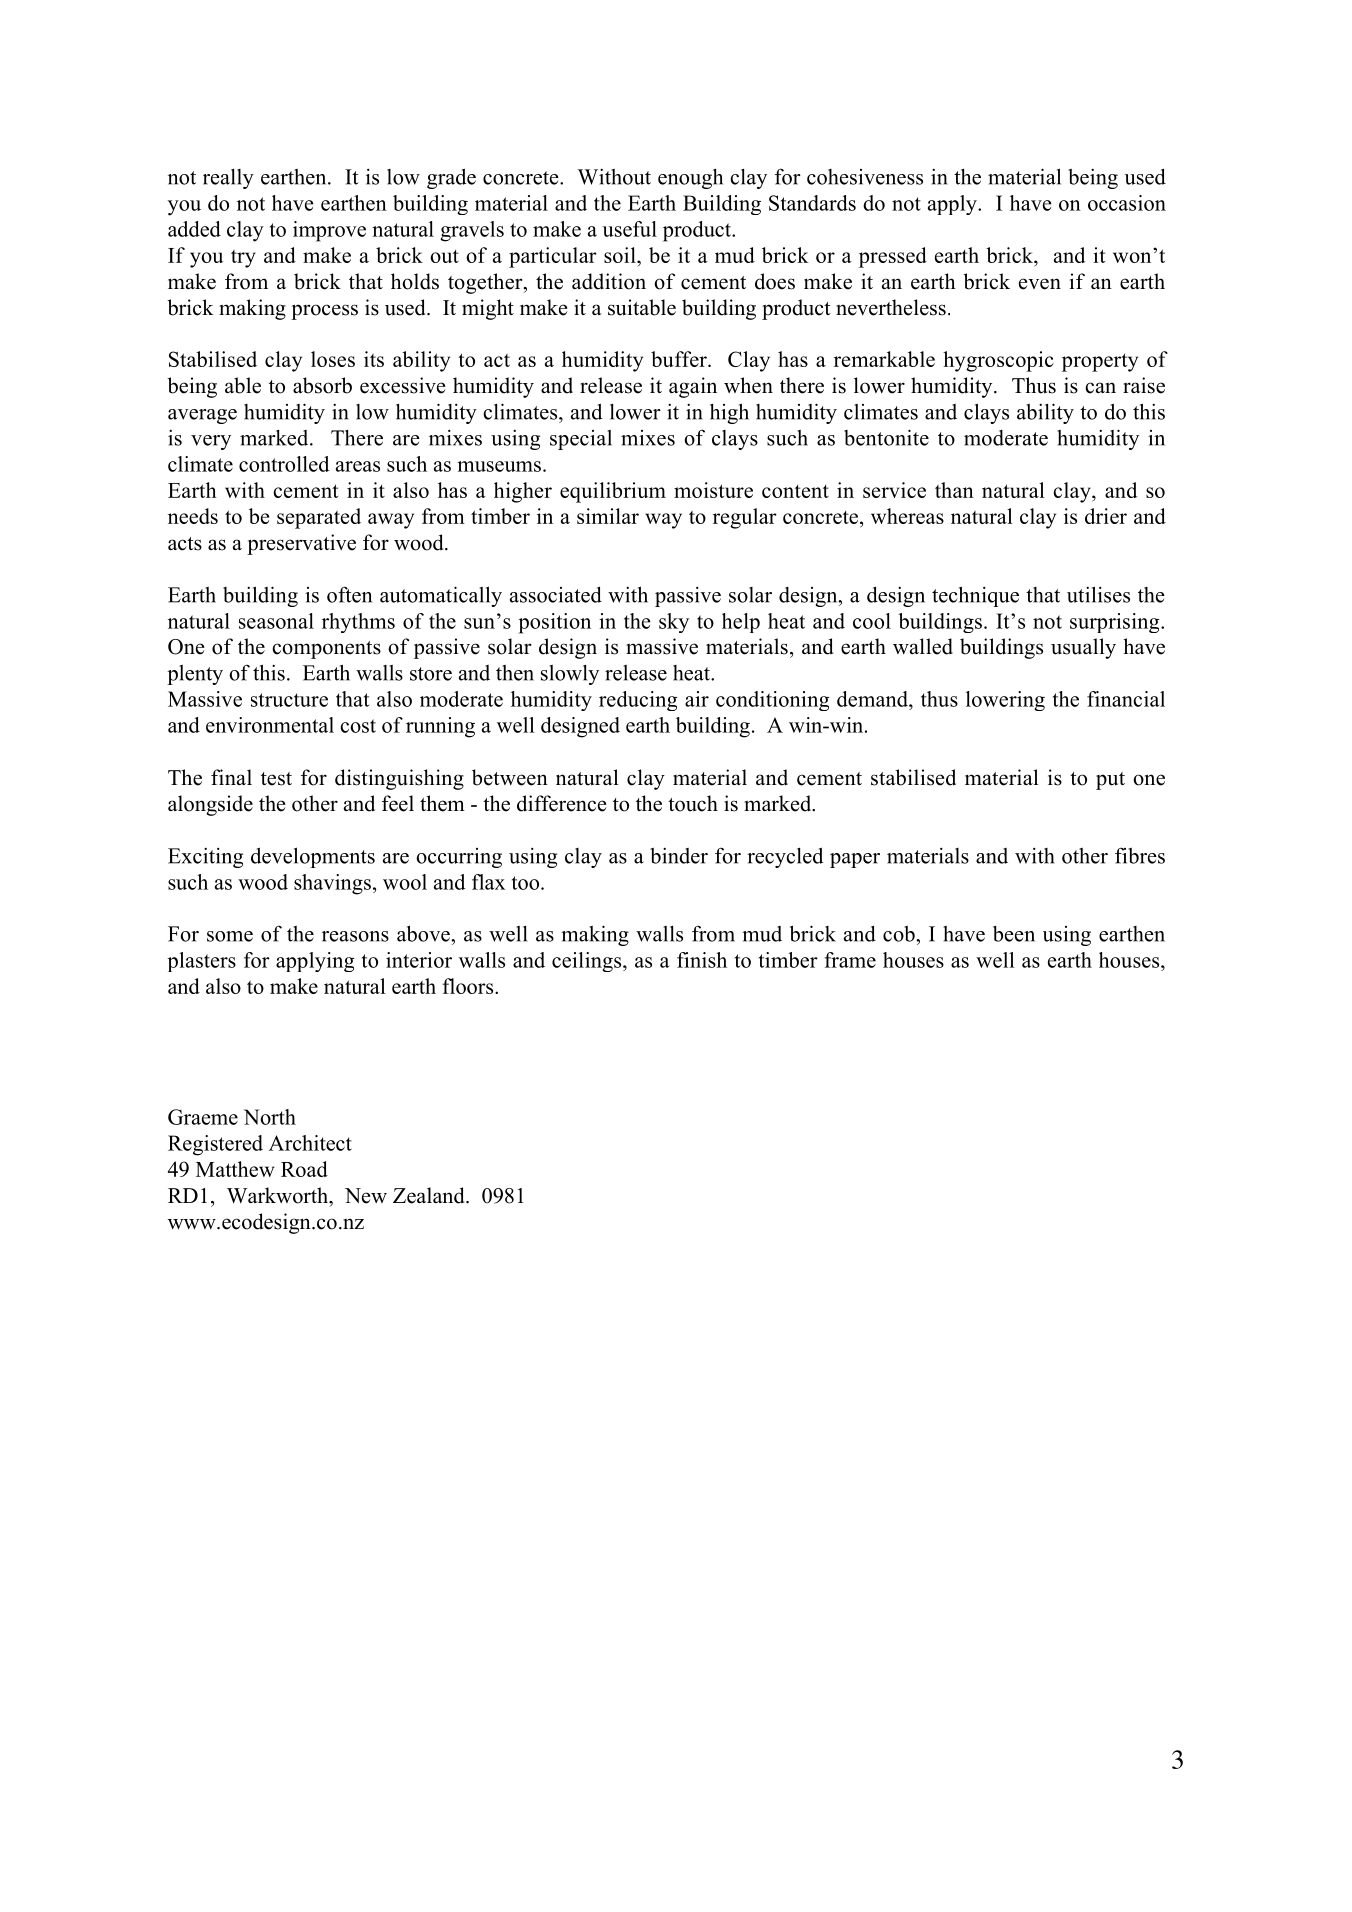 Image resolution: width=1352 pixels, height=1912 pixels. I want to click on occasion, so click(1127, 203).
